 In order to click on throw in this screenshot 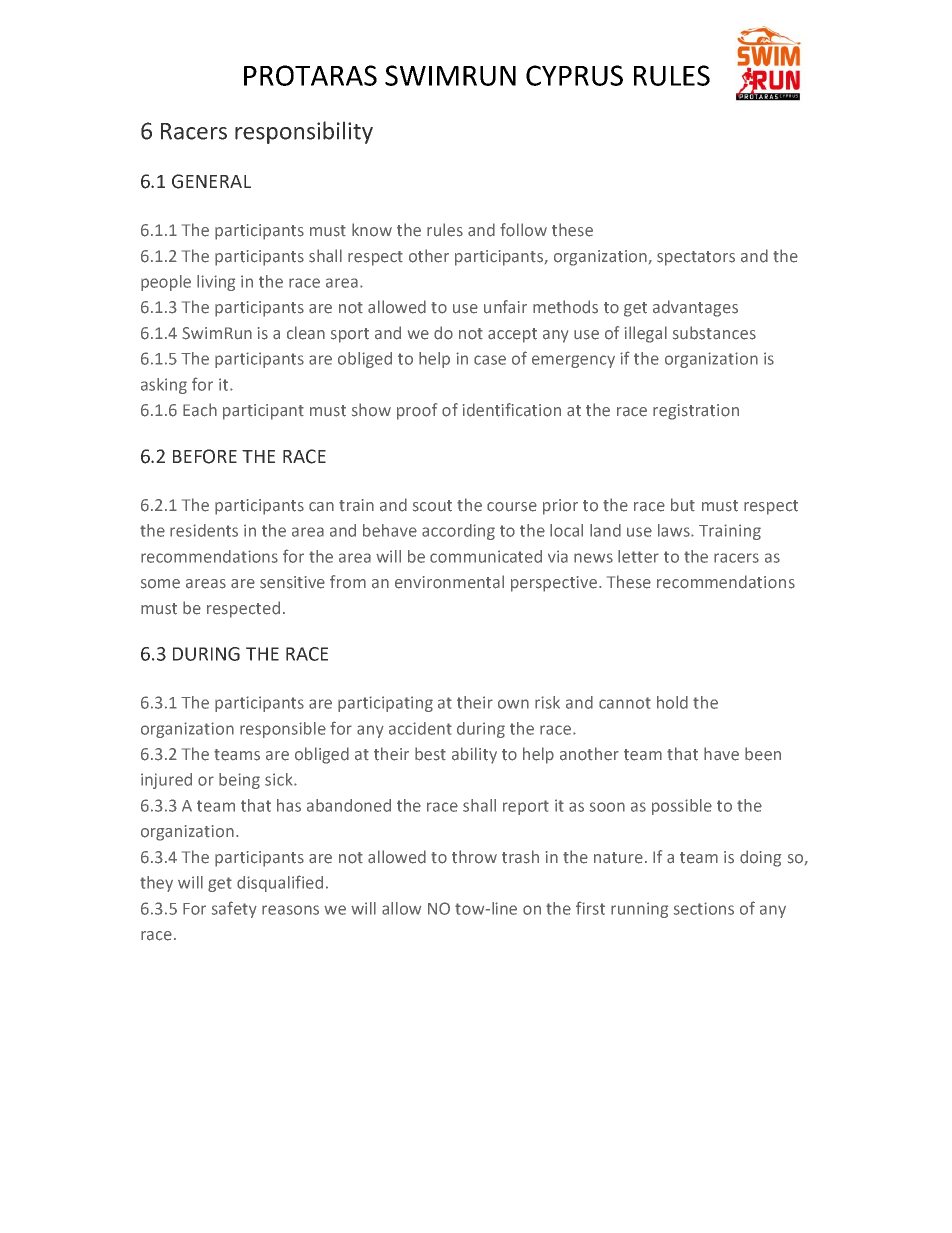, I will do `click(474, 857)`.
